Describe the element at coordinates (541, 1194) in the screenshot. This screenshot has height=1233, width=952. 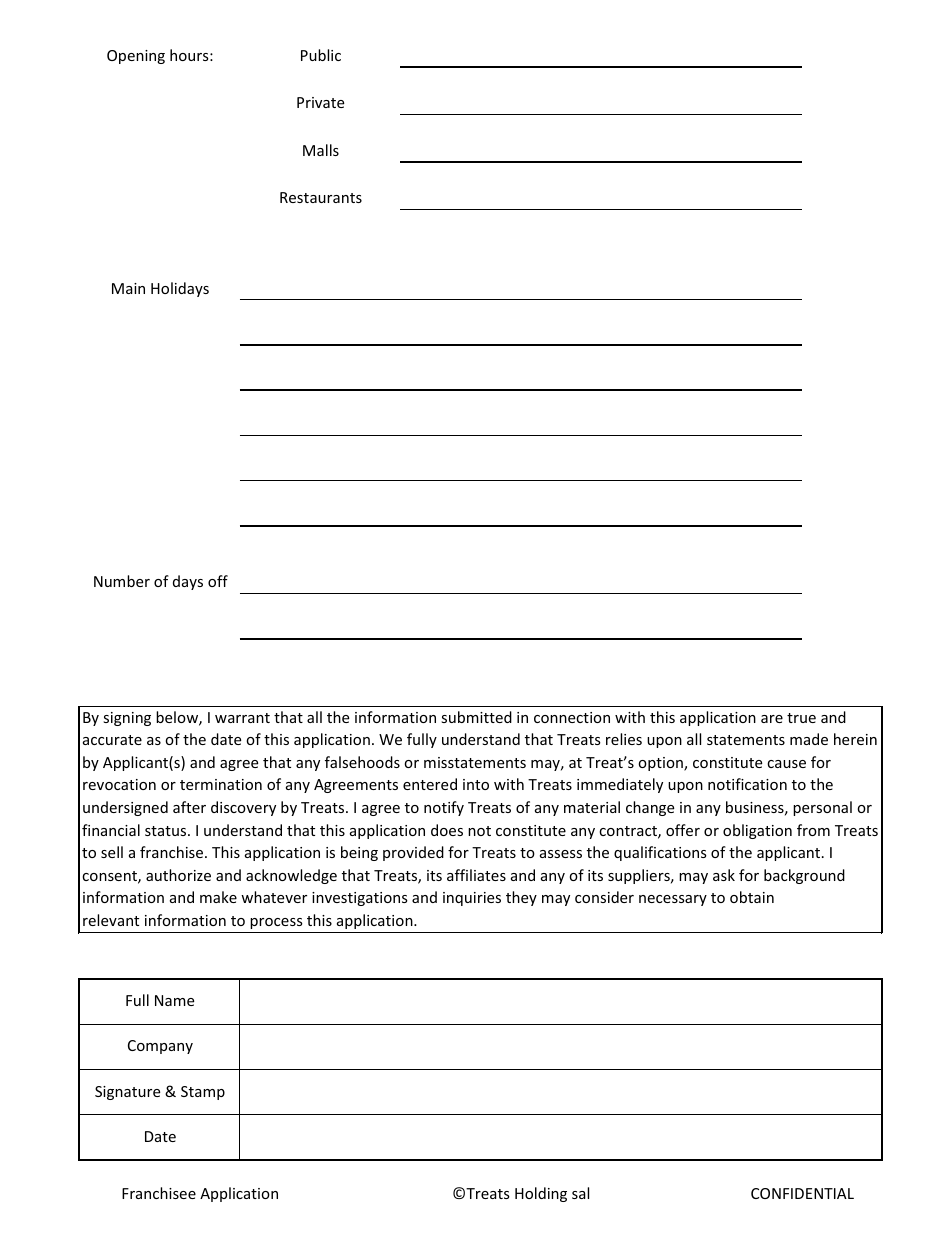
I see `Holding` at that location.
